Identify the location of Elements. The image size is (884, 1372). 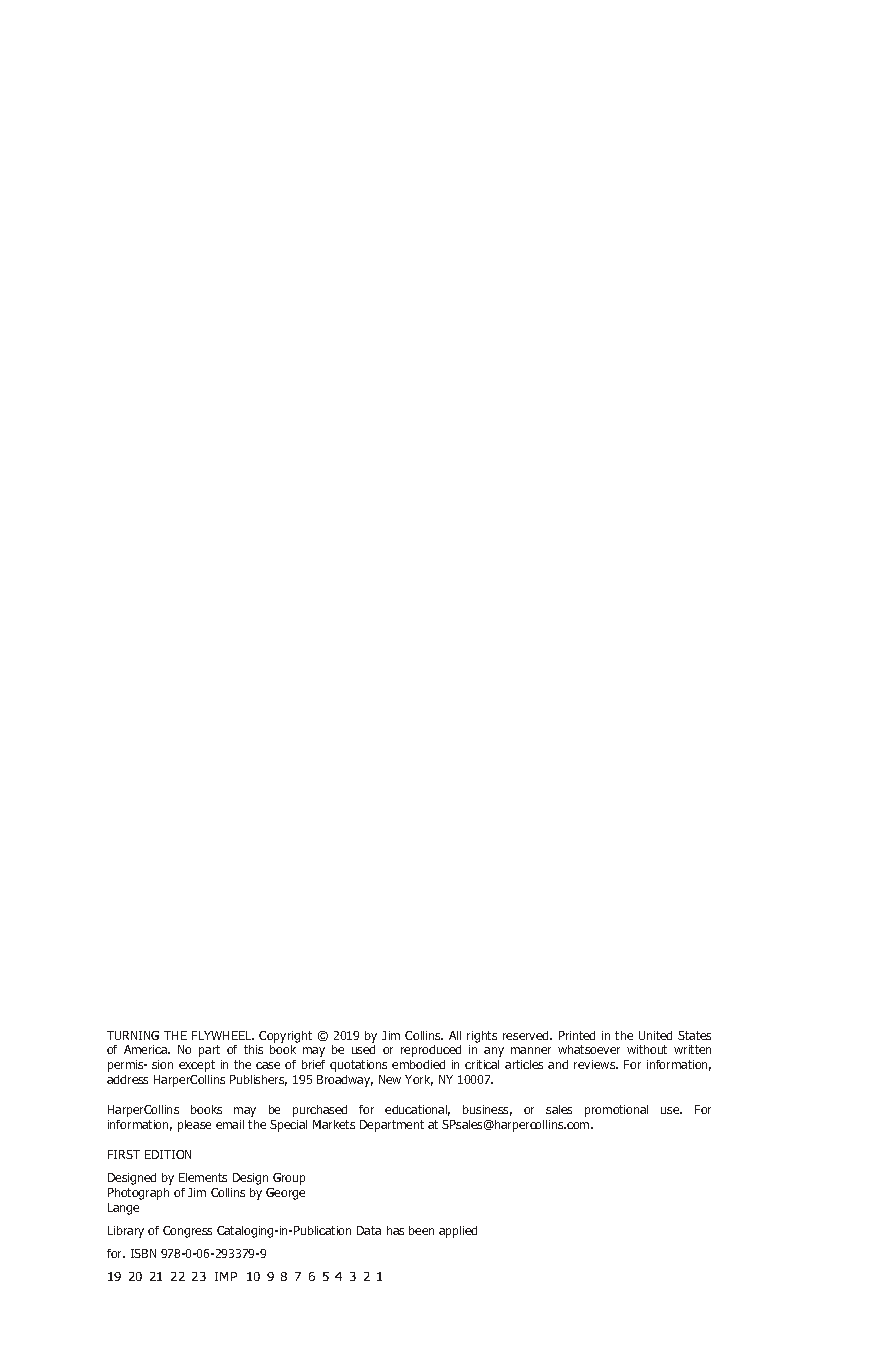
(203, 1177).
